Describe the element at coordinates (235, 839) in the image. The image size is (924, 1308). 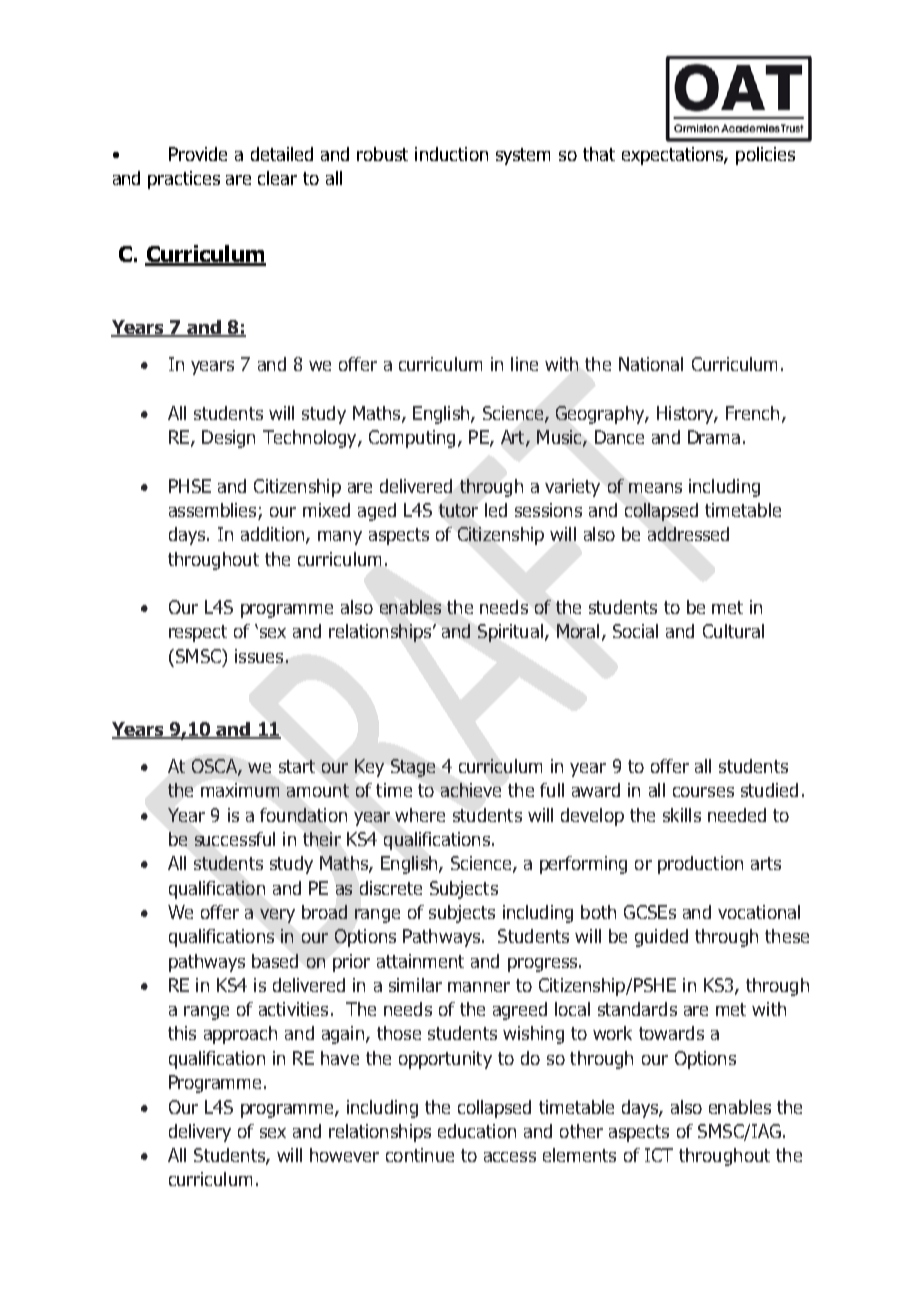
I see `successful` at that location.
